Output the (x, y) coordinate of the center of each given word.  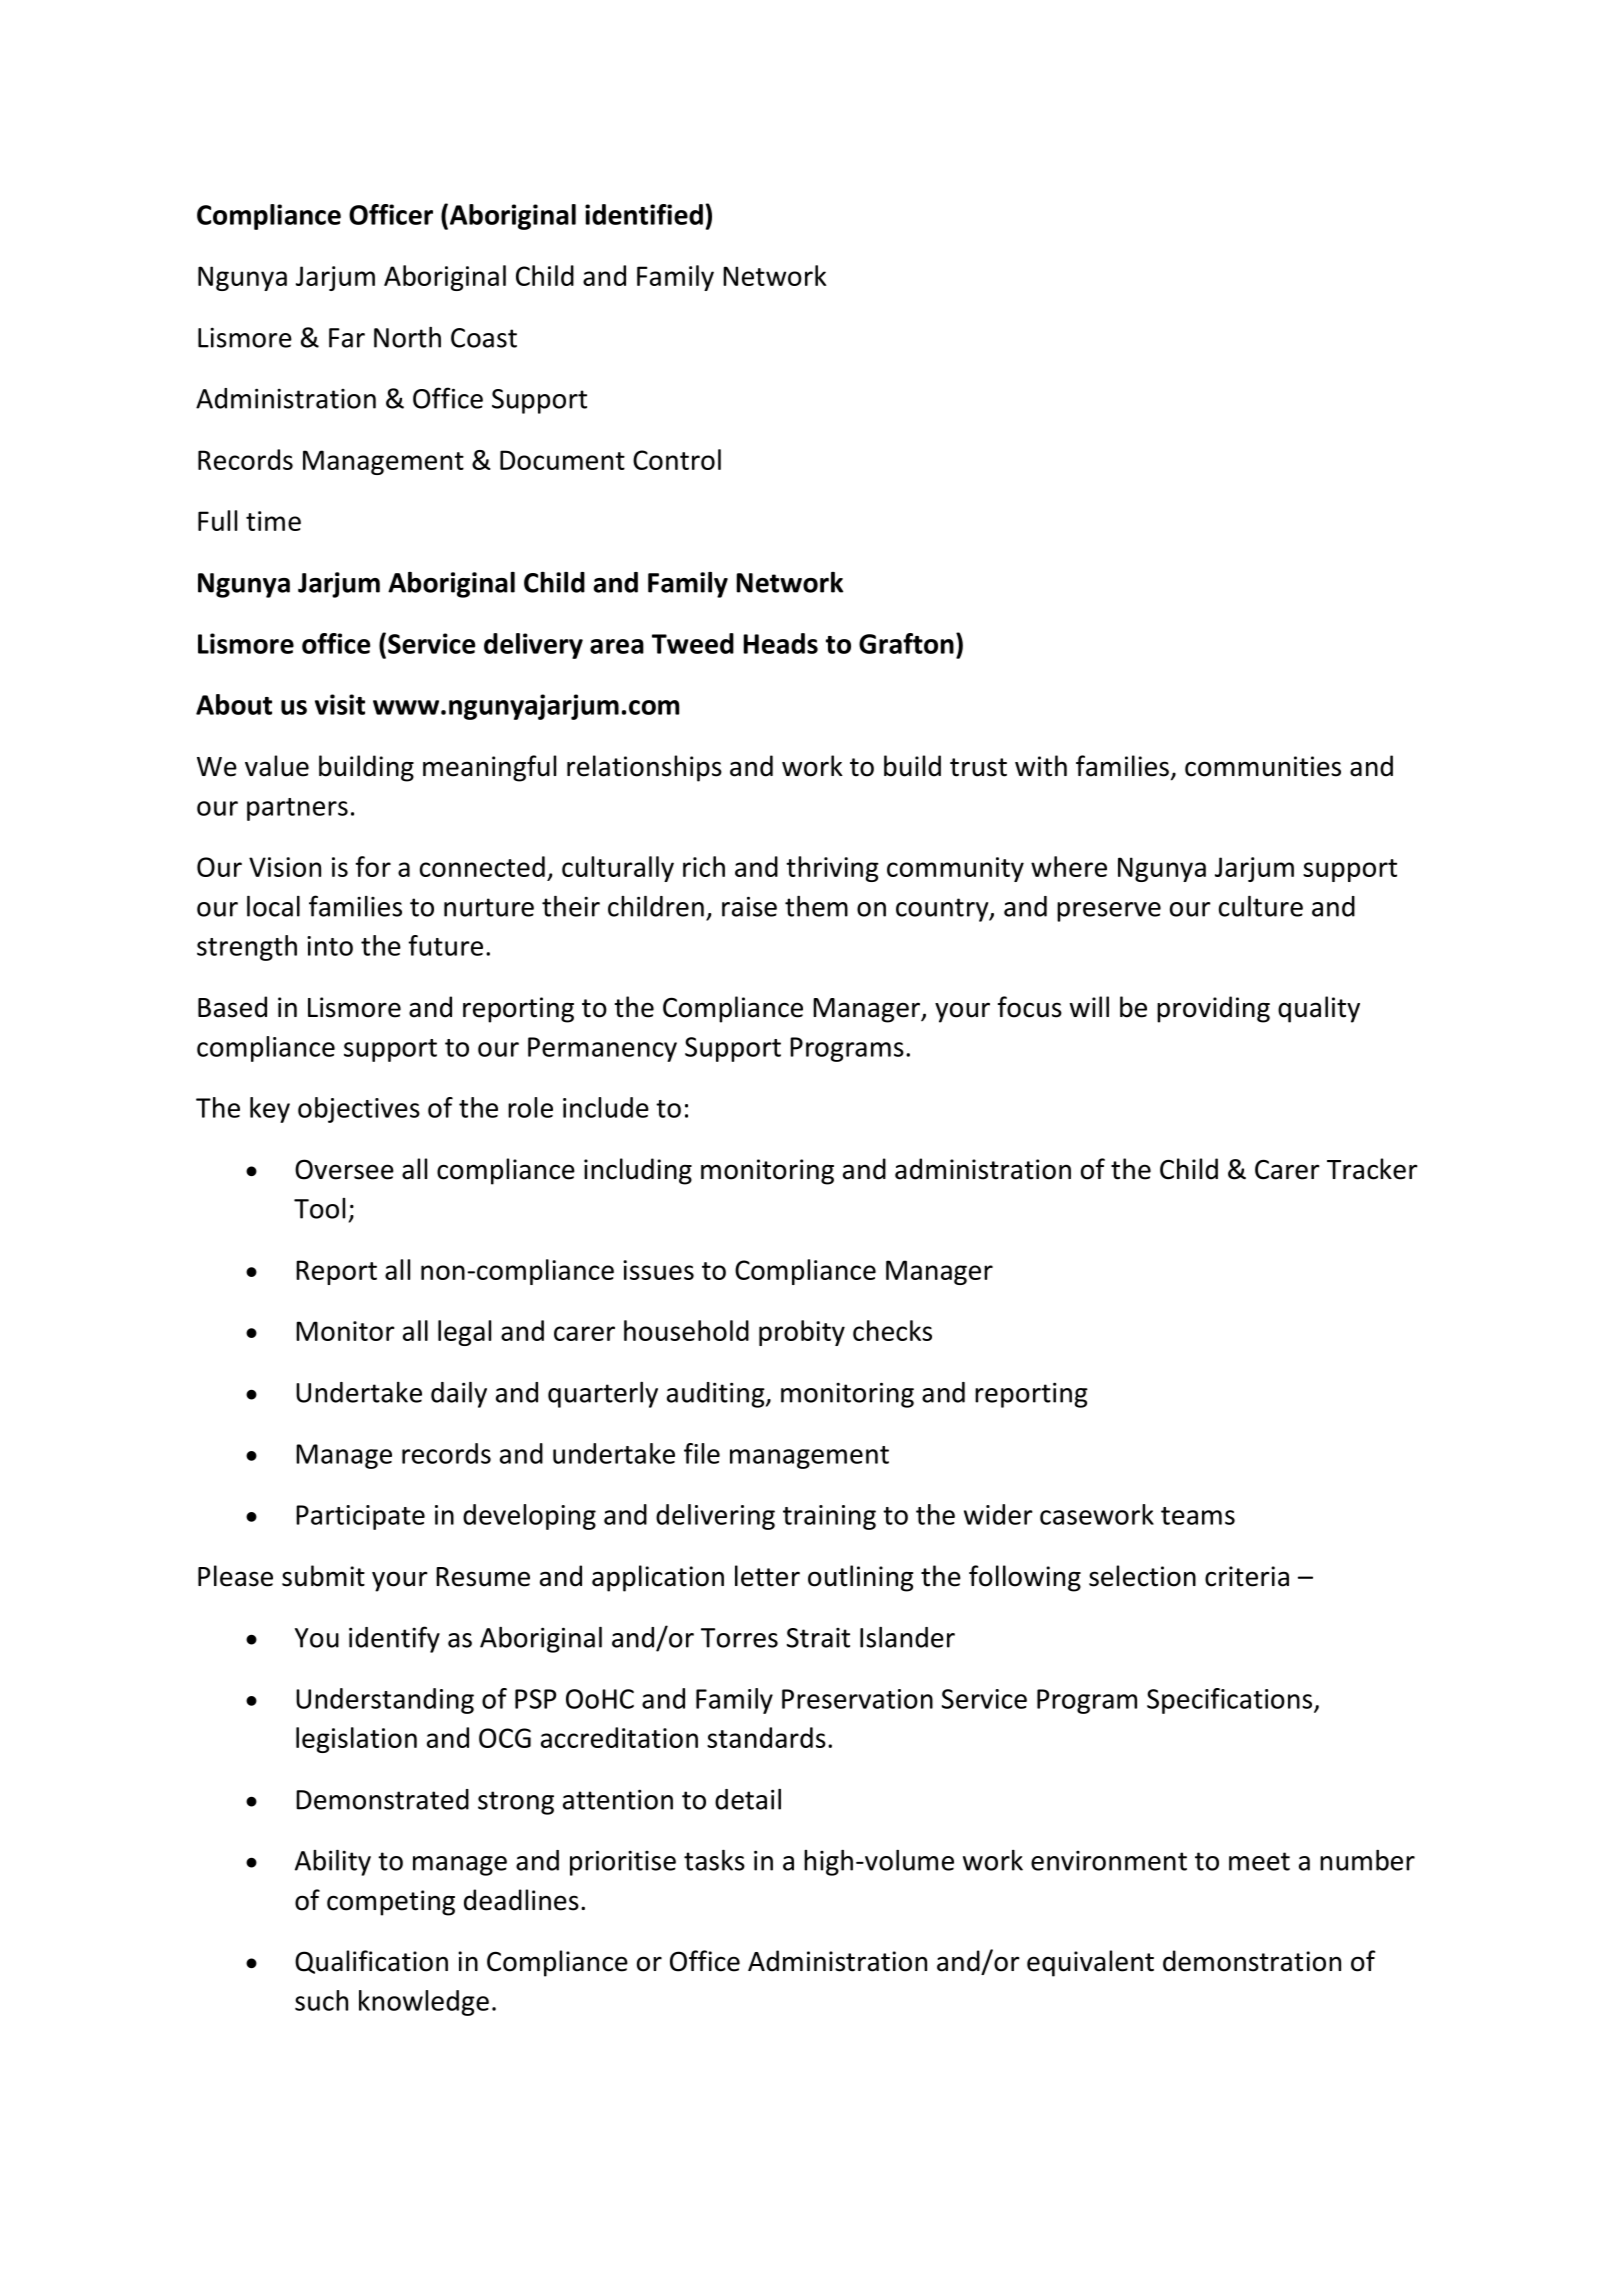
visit (340, 704)
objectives (359, 1110)
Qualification (371, 1962)
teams (1198, 1516)
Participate (360, 1517)
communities (1263, 766)
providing (1213, 1009)
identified (644, 214)
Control (677, 459)
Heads (781, 643)
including (638, 1171)
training (829, 1517)
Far (347, 338)
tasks (714, 1860)
